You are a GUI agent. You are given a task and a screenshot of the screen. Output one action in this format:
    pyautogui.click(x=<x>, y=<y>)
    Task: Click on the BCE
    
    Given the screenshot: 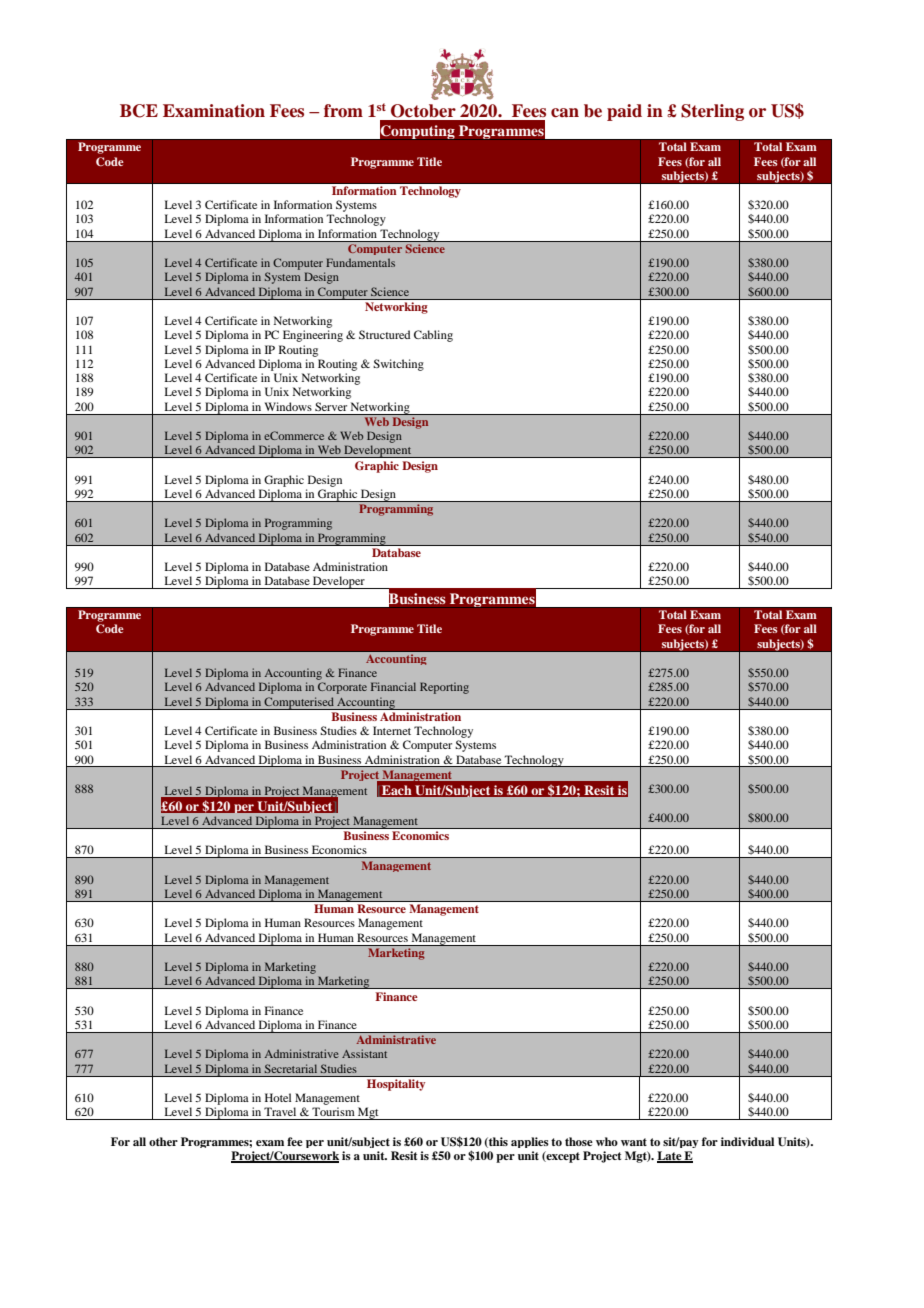 What is the action you would take?
    pyautogui.click(x=139, y=111)
